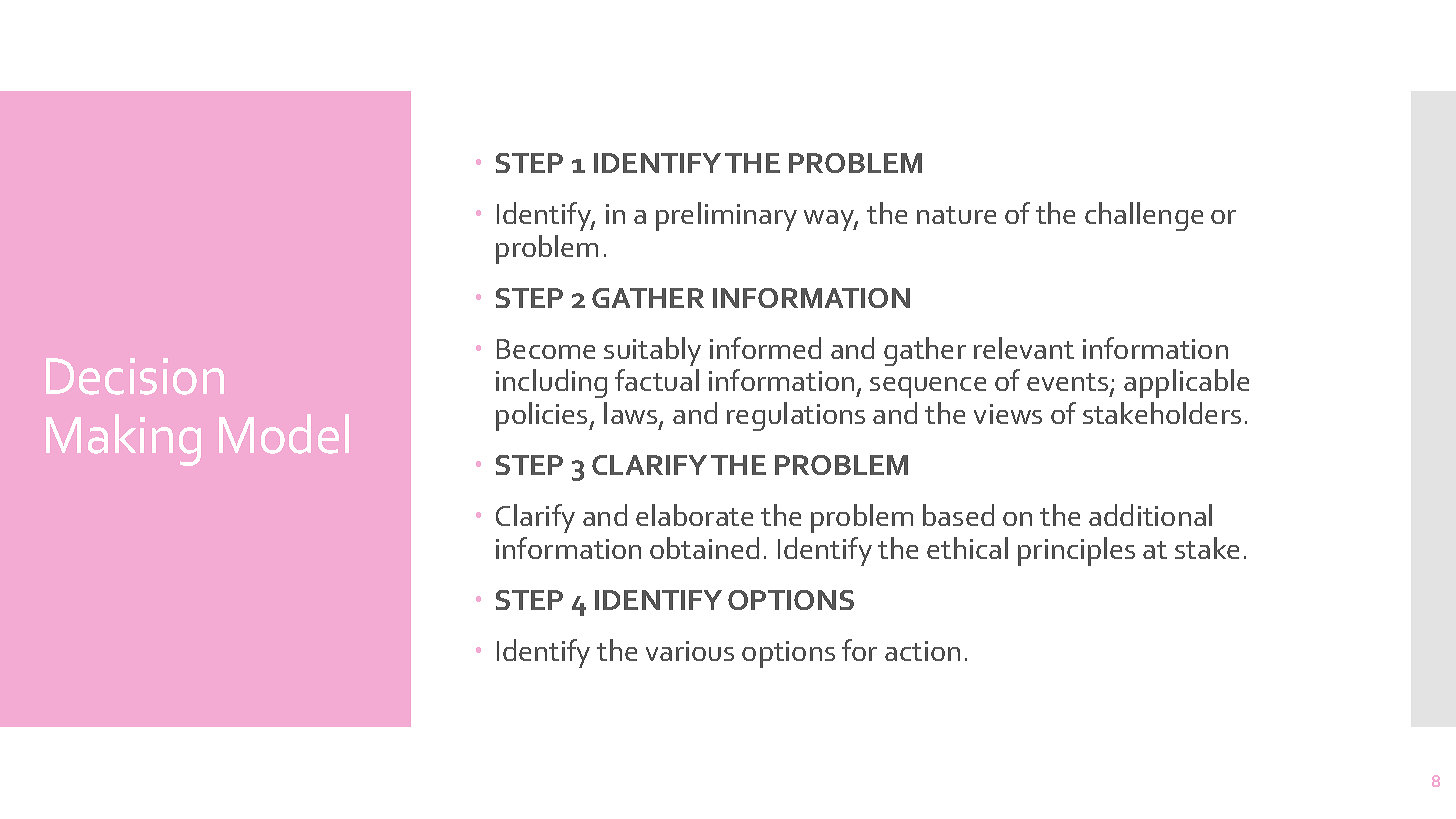  Describe the element at coordinates (1144, 216) in the screenshot. I see `challenge` at that location.
